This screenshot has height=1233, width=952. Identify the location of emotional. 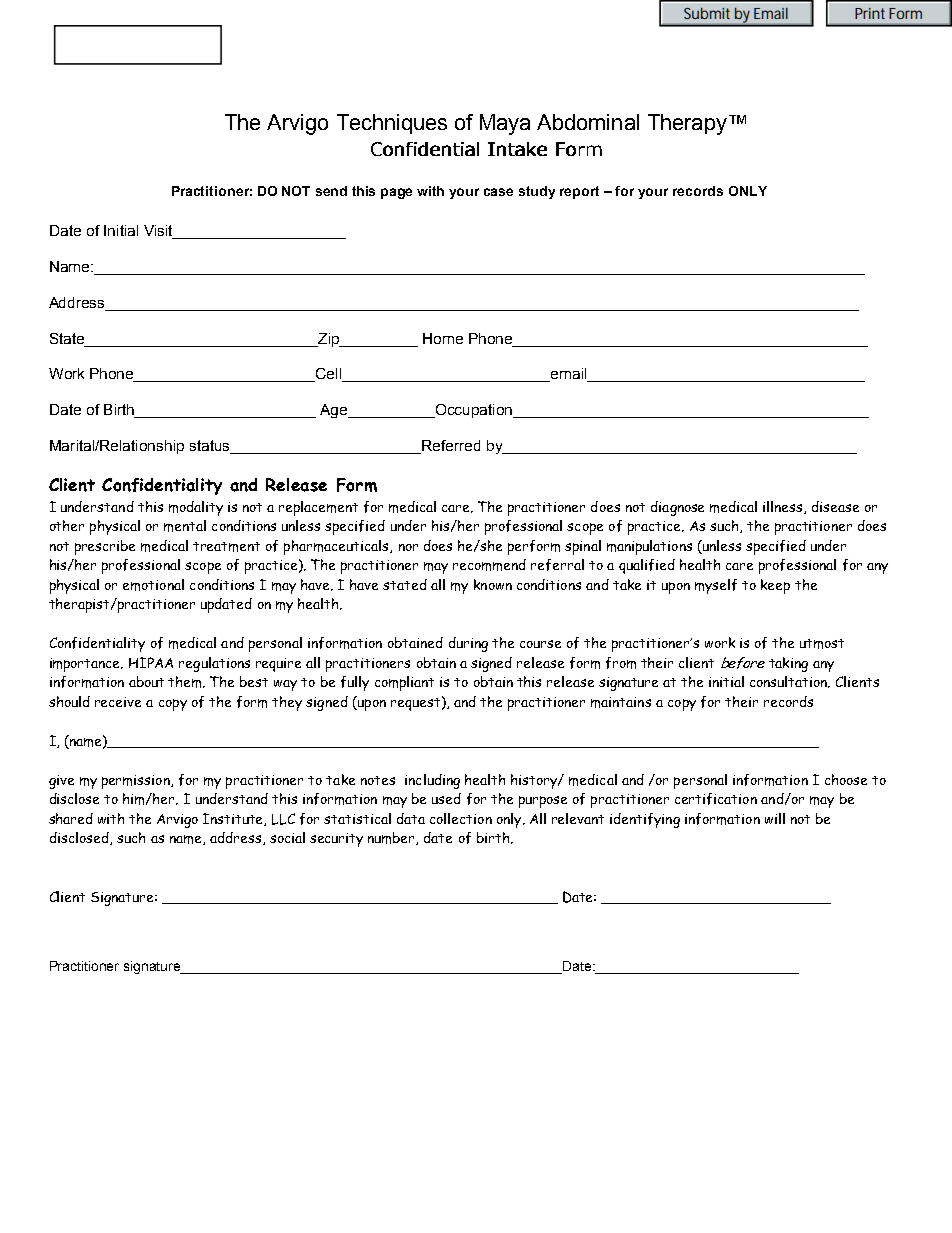
(153, 585).
